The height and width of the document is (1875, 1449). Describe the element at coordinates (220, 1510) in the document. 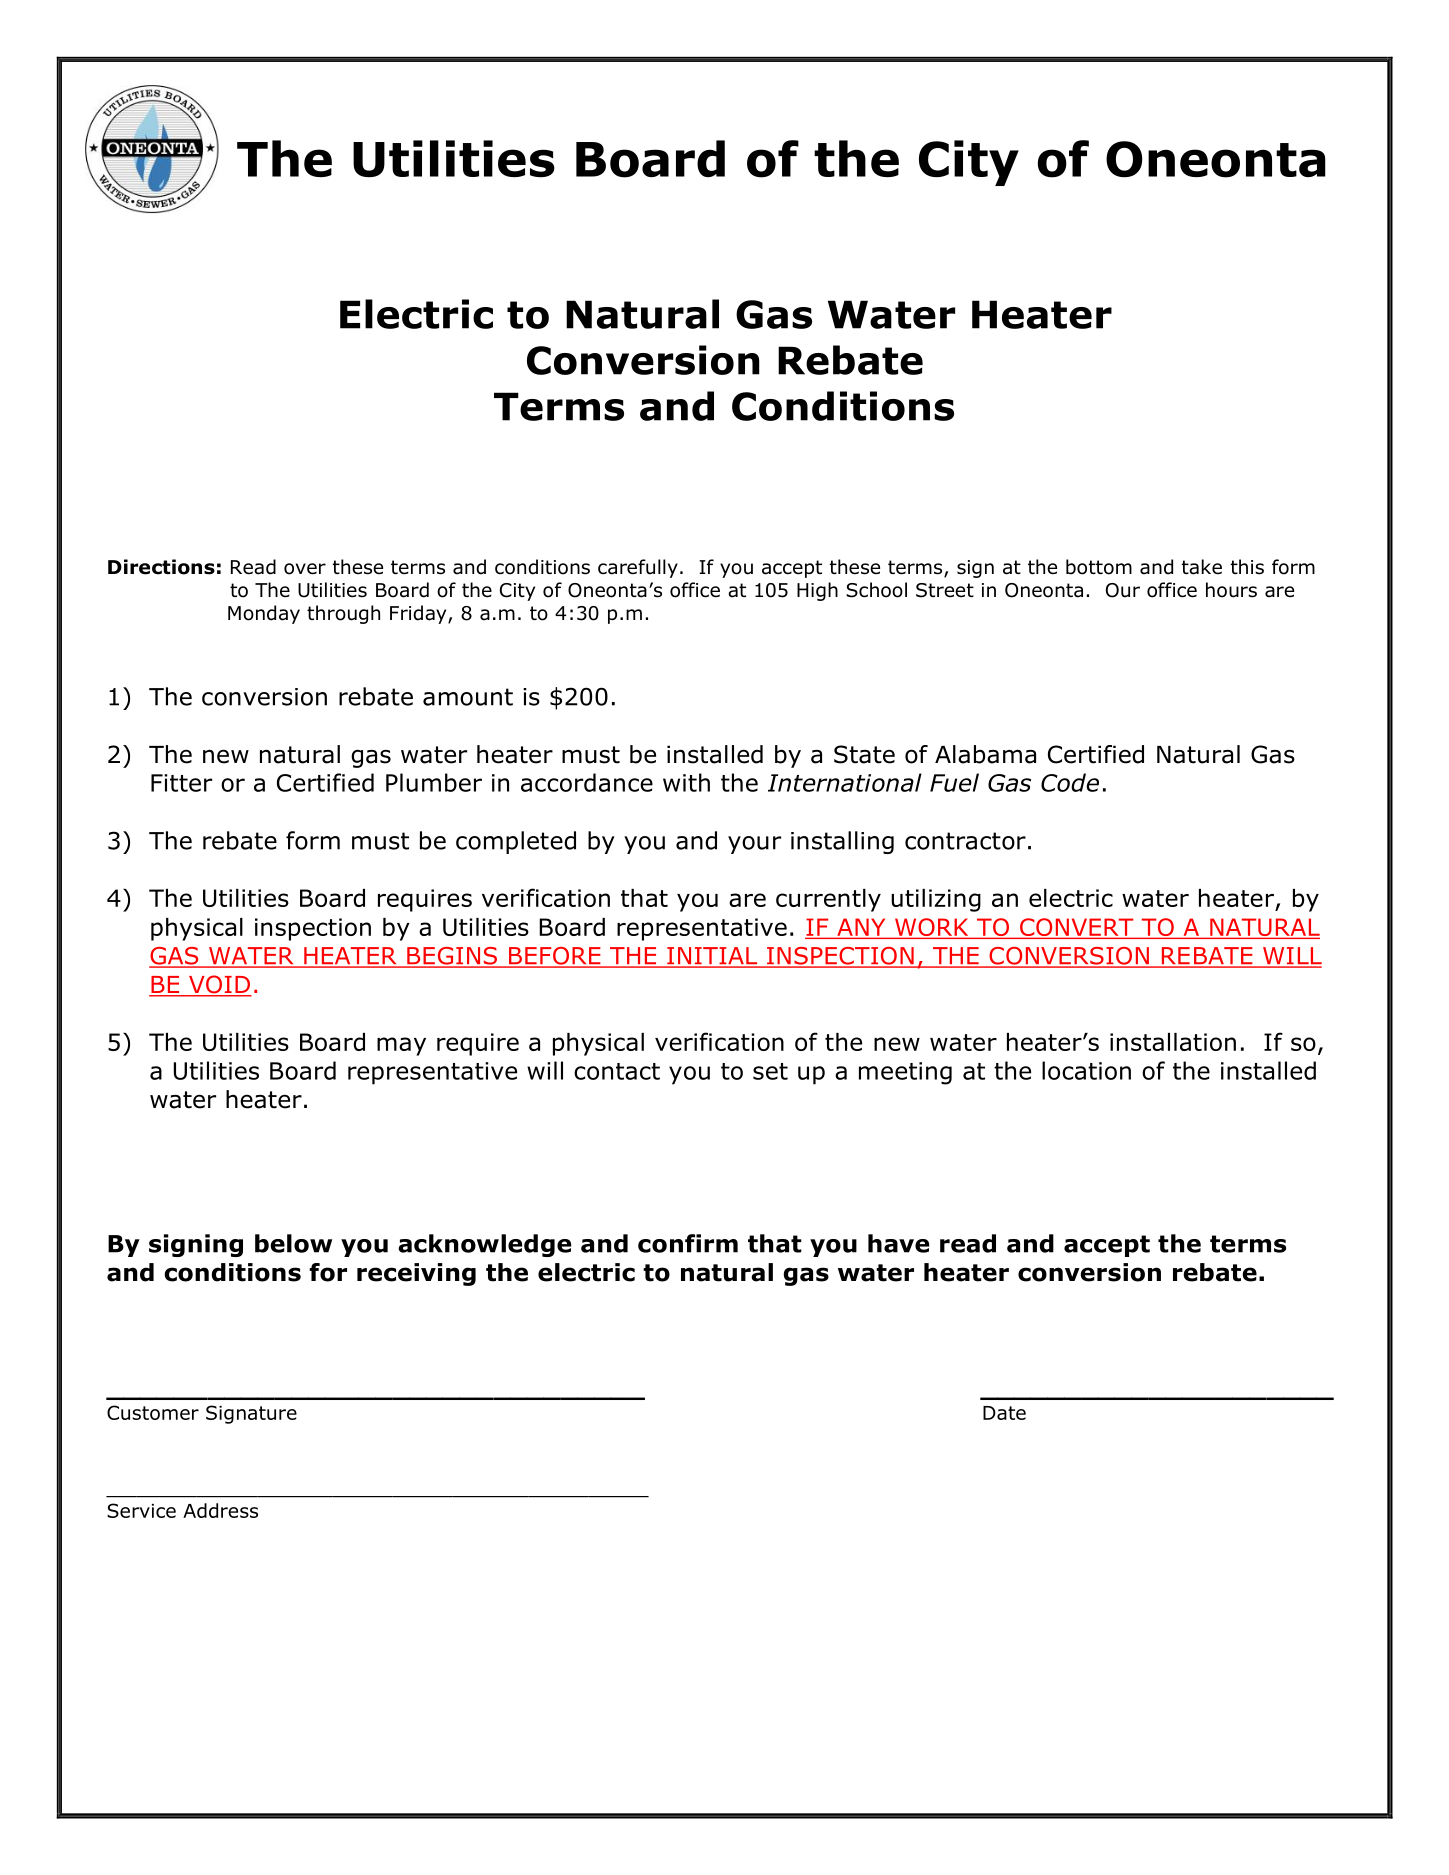

I see `Address` at that location.
